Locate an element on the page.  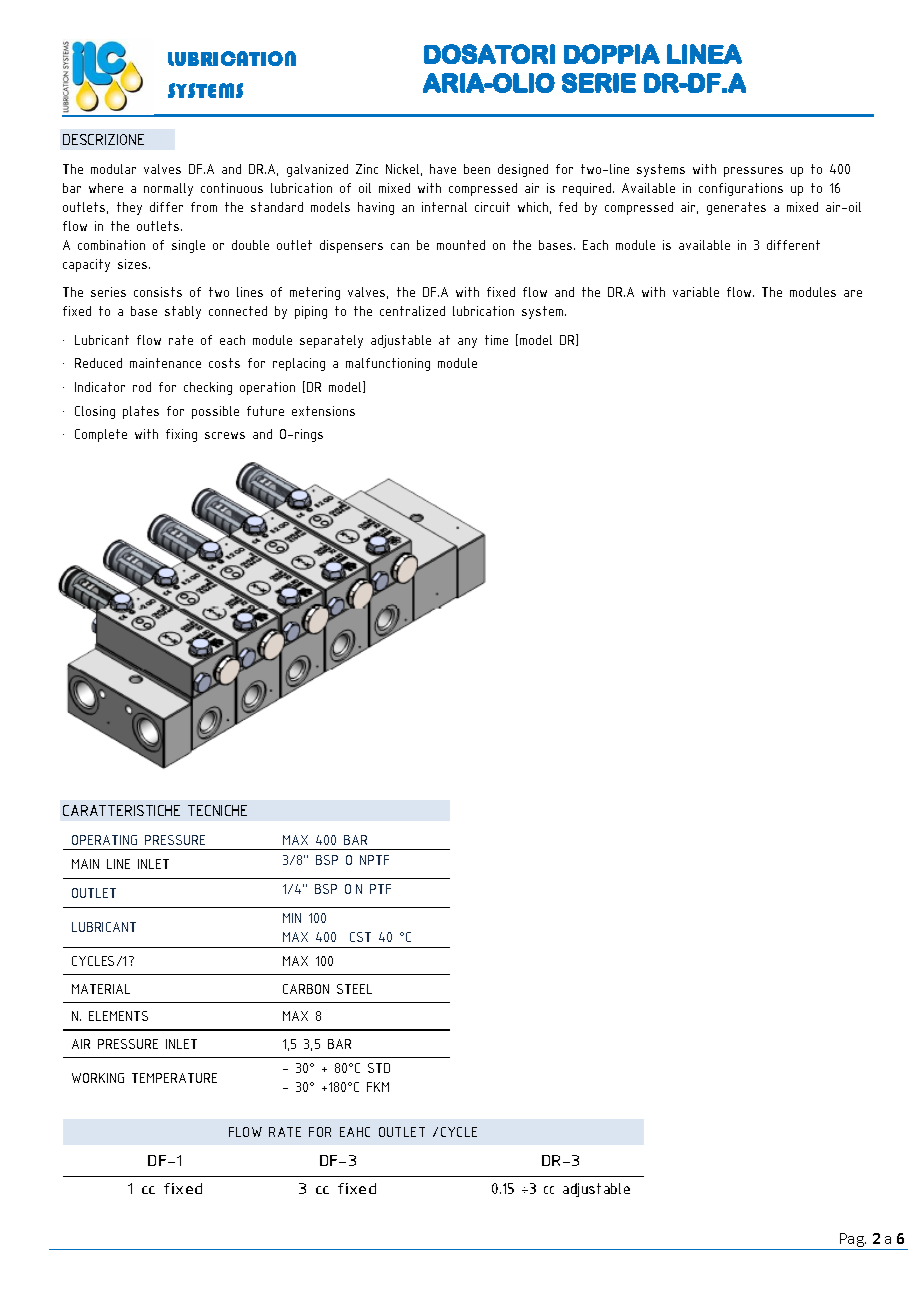
FKM is located at coordinates (378, 1087).
